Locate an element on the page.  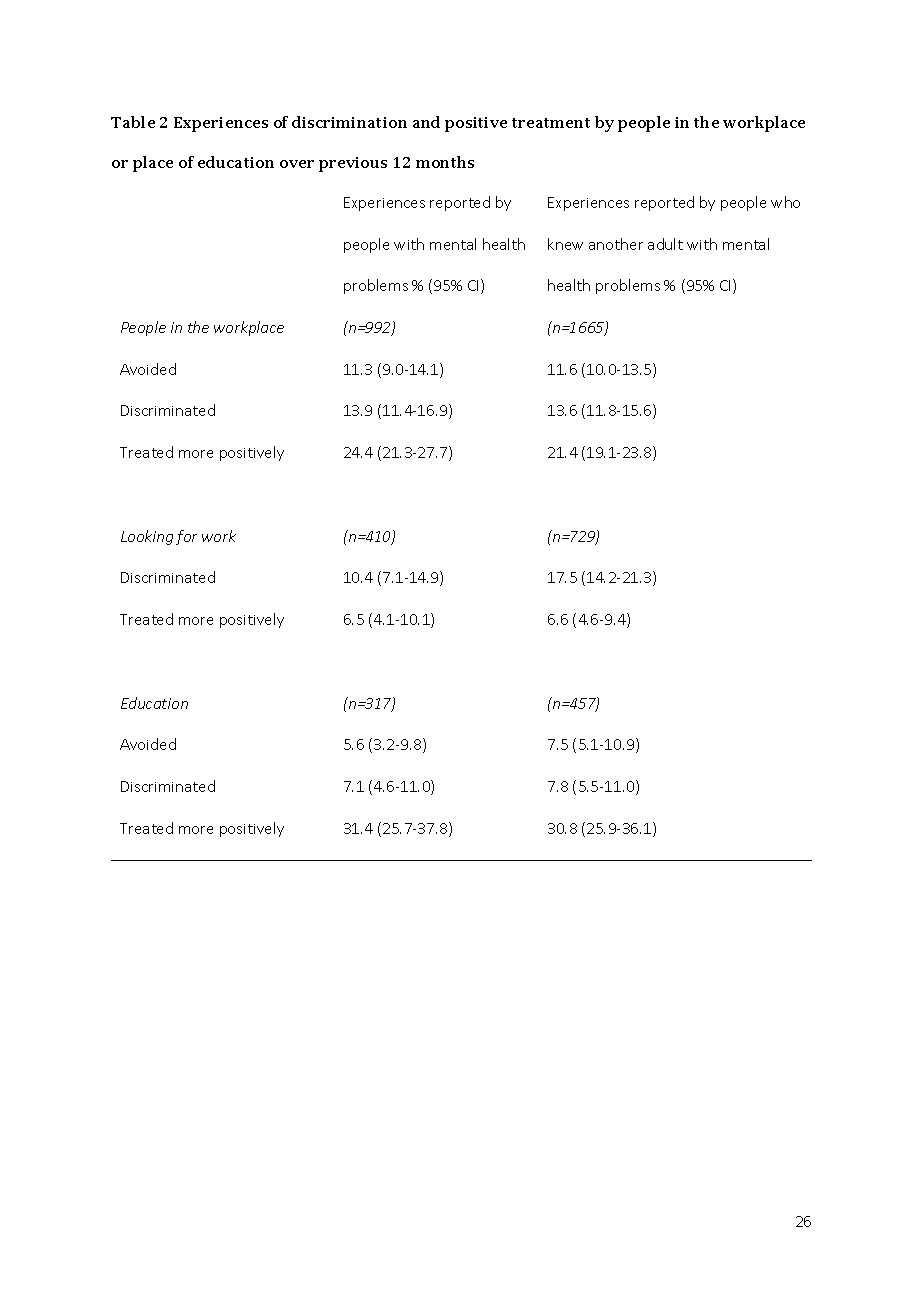
and is located at coordinates (426, 122).
